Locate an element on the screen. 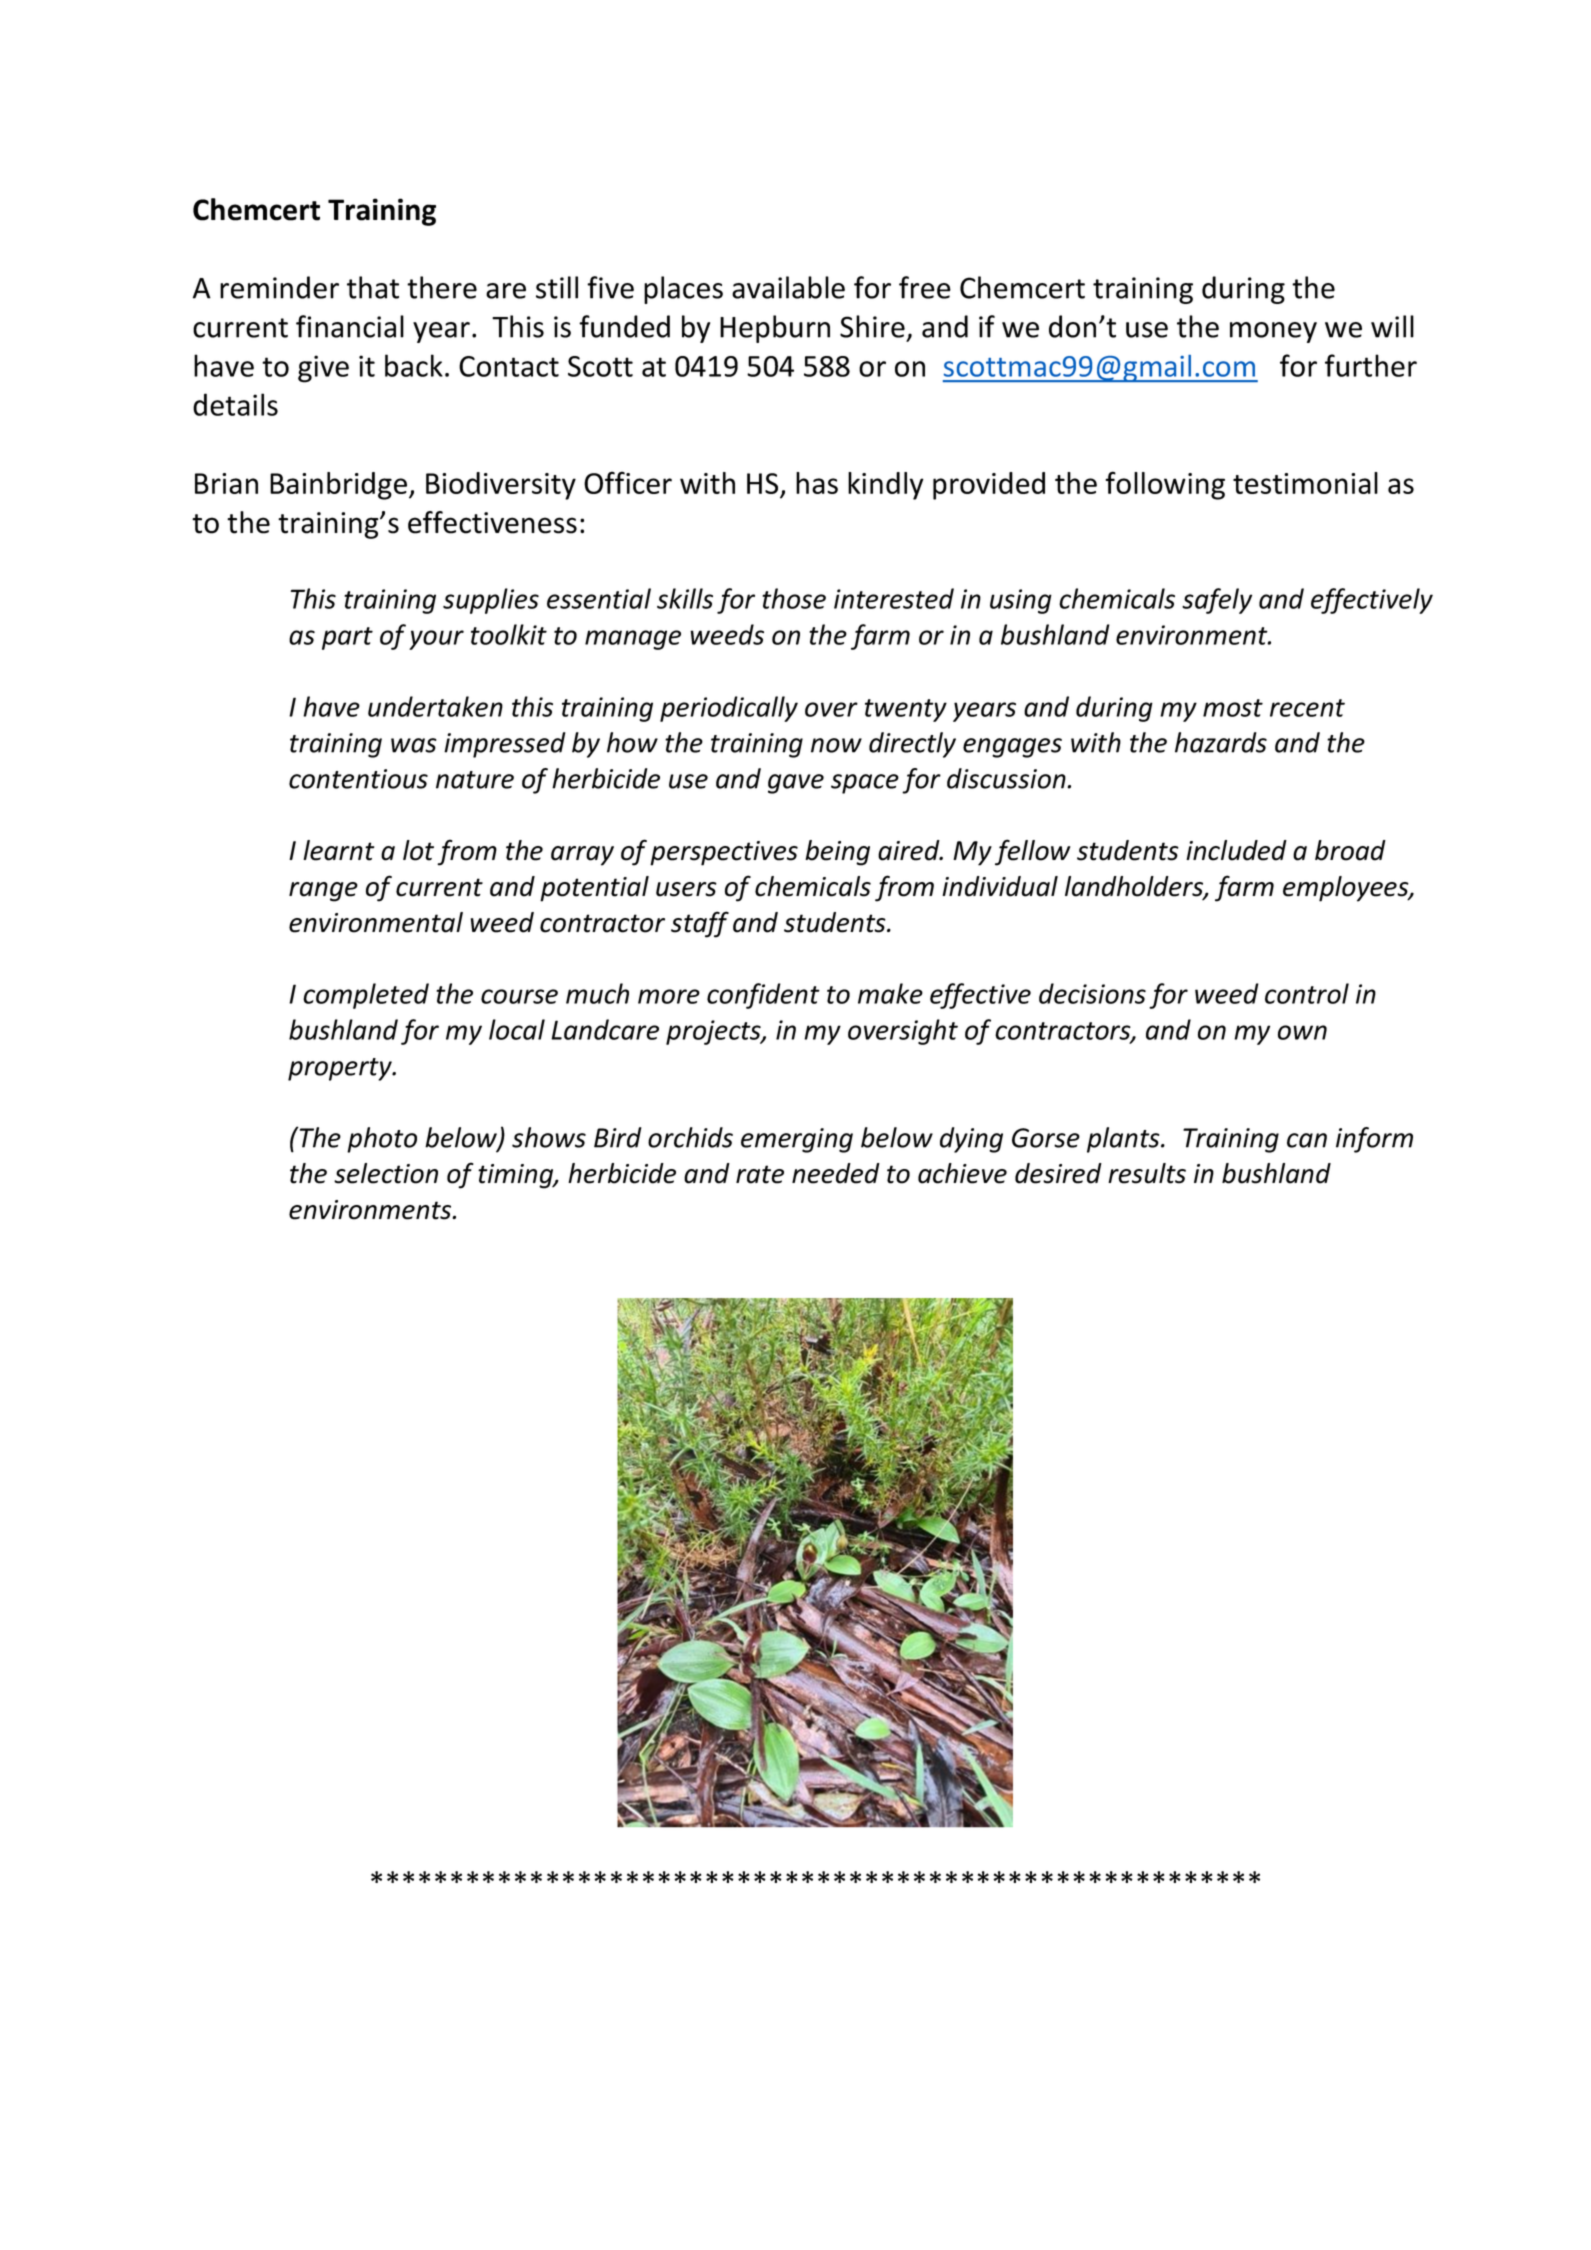  photo is located at coordinates (382, 1140).
